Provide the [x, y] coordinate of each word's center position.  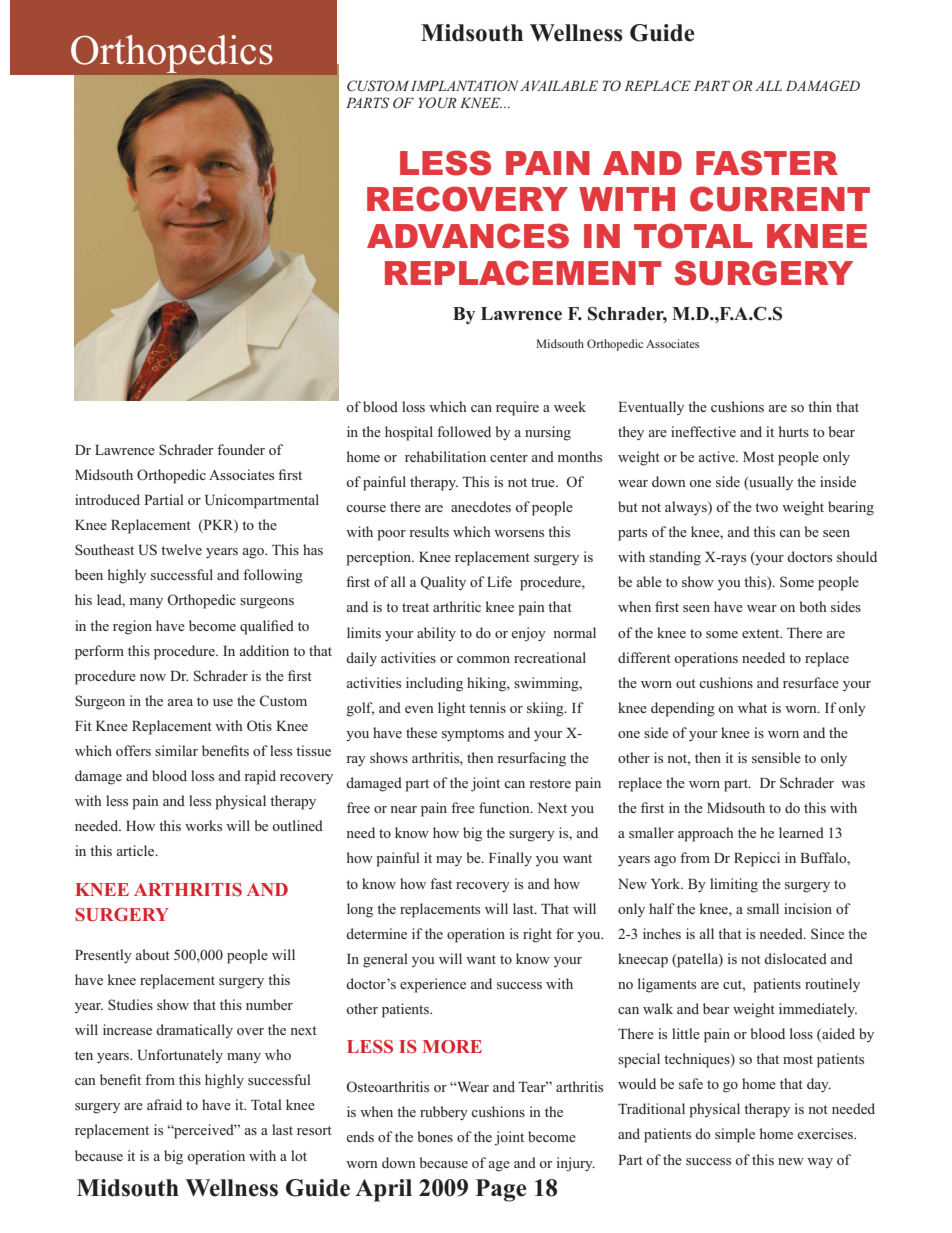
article [137, 850]
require [517, 408]
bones [435, 1136]
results [429, 531]
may [449, 861]
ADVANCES [468, 236]
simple [735, 1135]
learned [801, 832]
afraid [164, 1104]
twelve [181, 549]
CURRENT [780, 199]
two [766, 507]
